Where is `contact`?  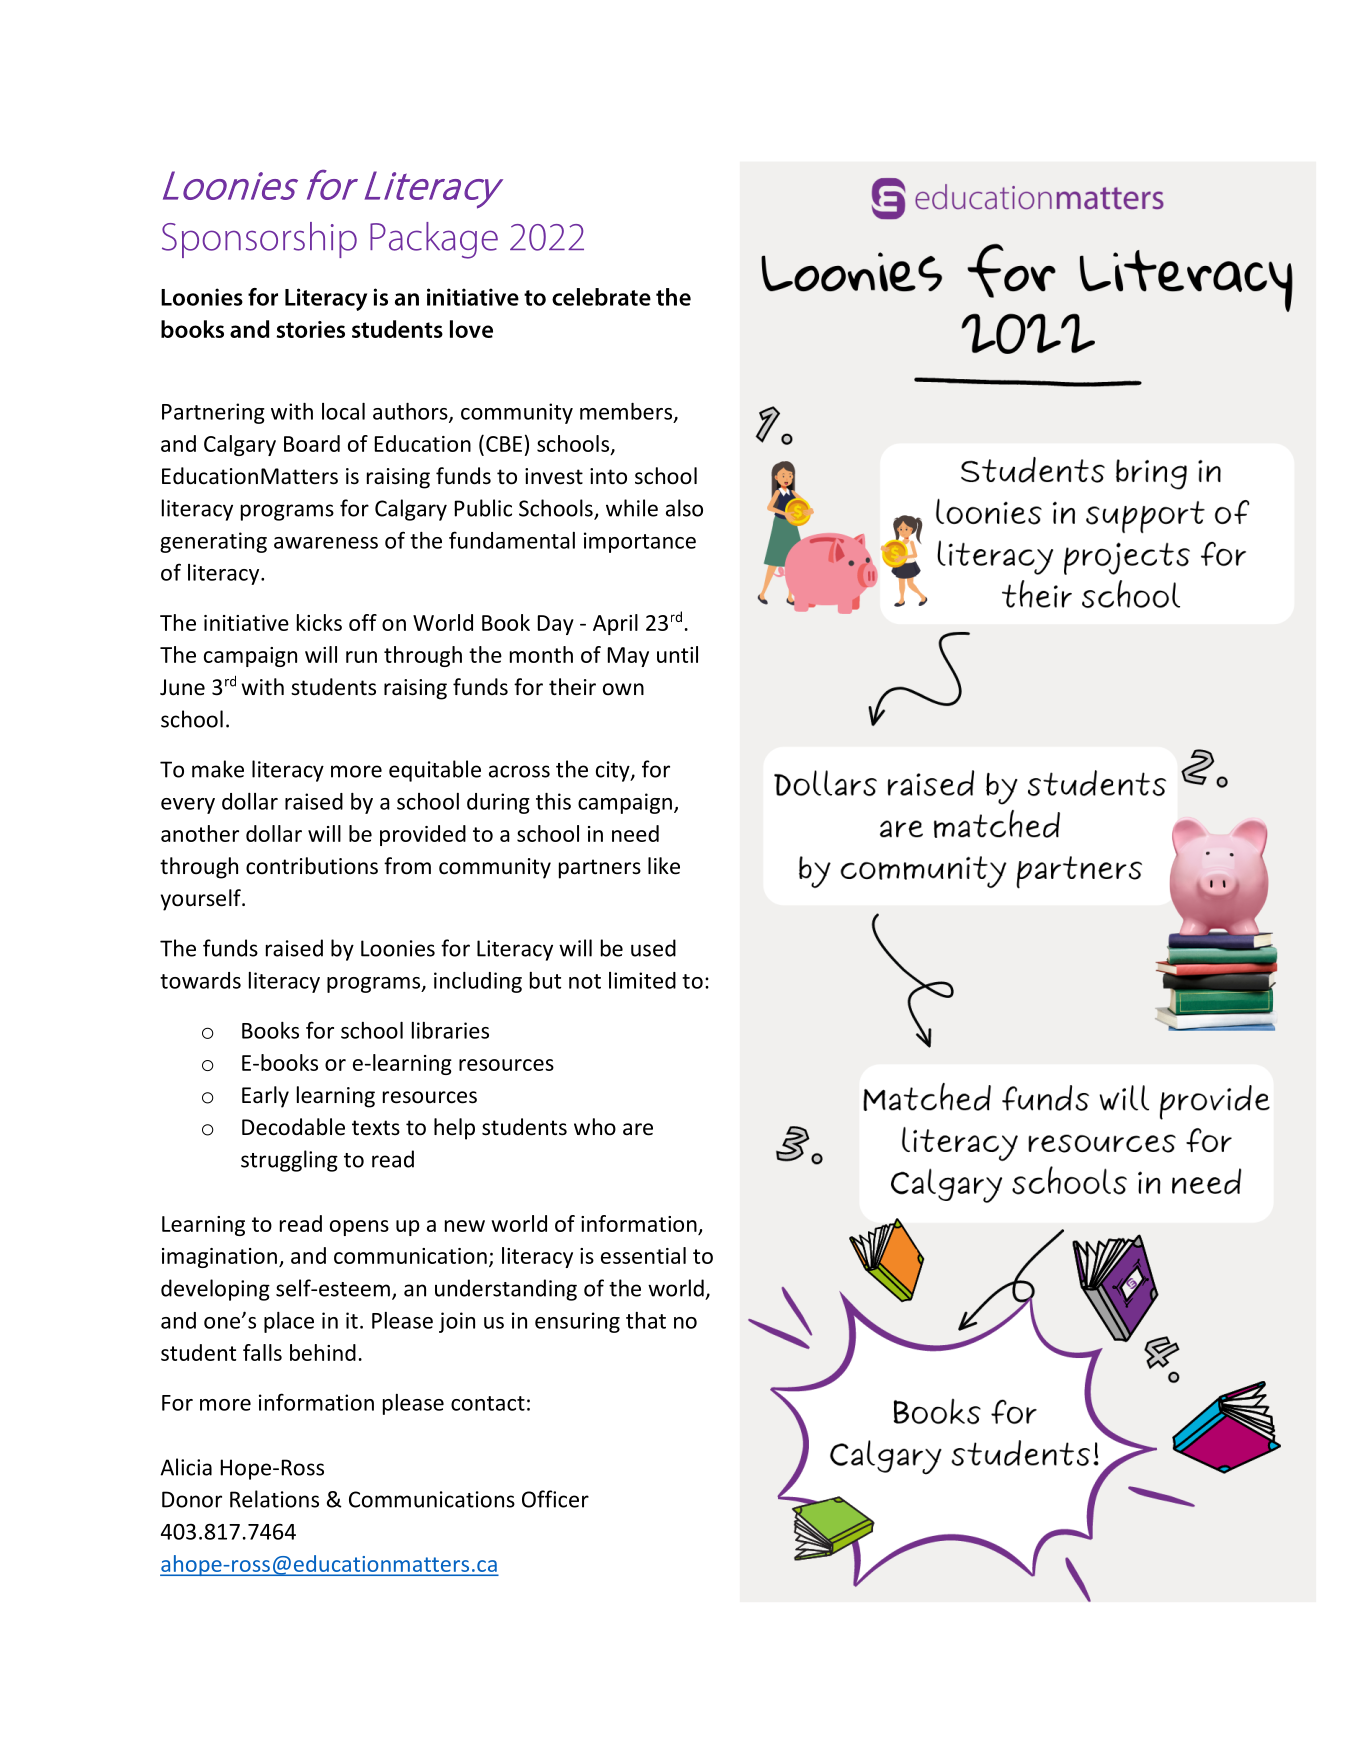 contact is located at coordinates (488, 1403).
